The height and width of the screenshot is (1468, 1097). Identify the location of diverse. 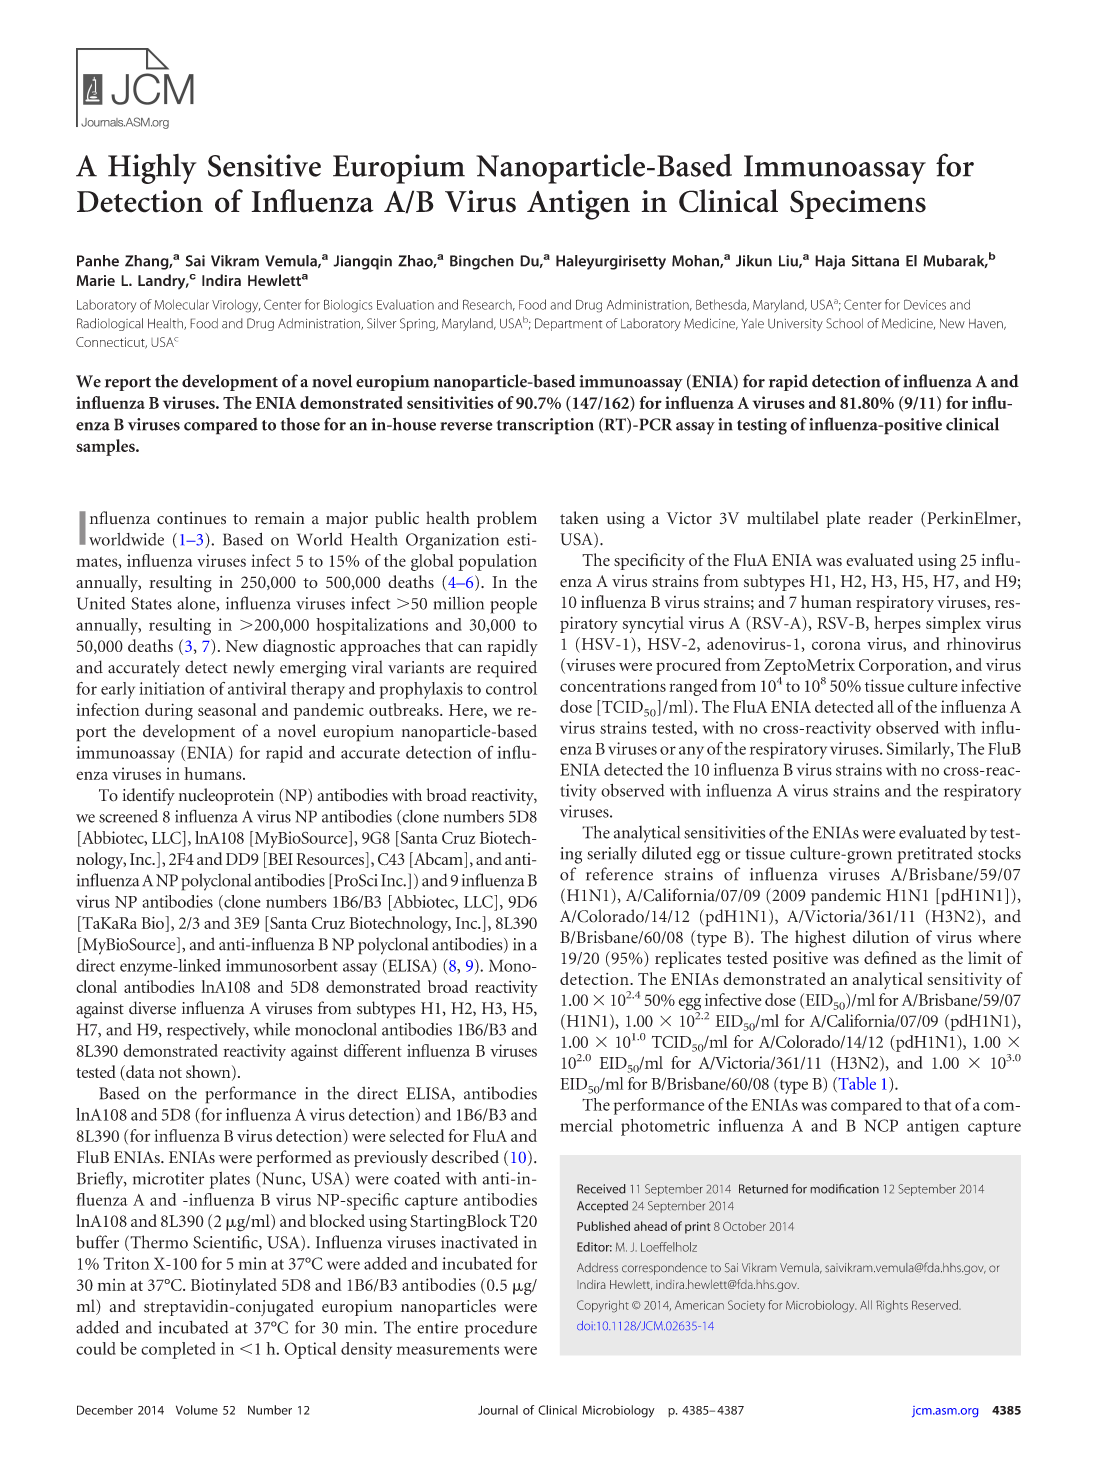
(152, 1008).
